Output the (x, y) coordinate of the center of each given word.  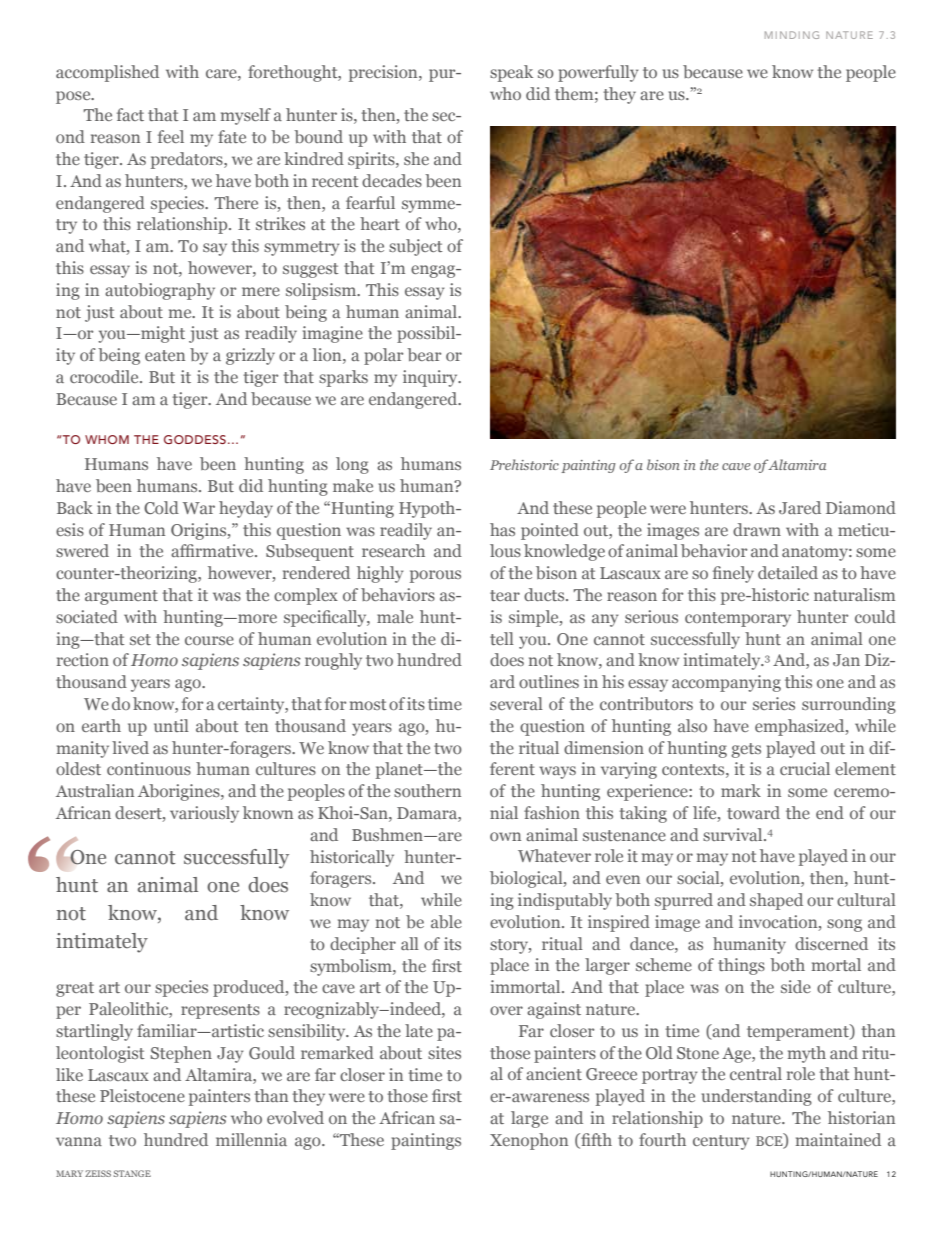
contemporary (738, 619)
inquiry (431, 378)
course (209, 640)
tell (502, 638)
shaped (776, 901)
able (446, 921)
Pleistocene (142, 1095)
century (721, 1142)
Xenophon (529, 1141)
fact (130, 114)
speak (511, 73)
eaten (165, 355)
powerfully (598, 73)
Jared (800, 507)
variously (204, 814)
